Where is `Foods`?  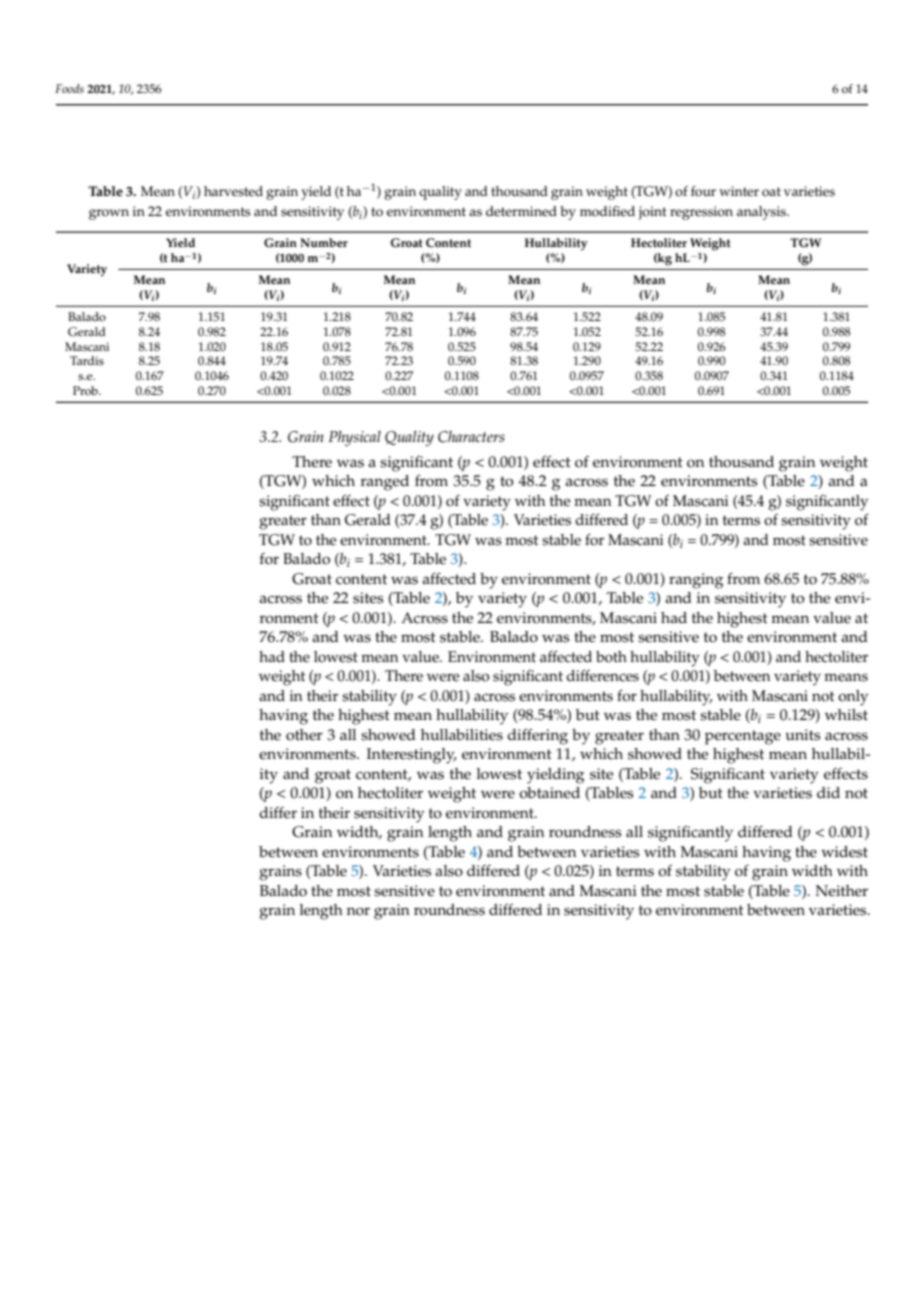
Foods is located at coordinates (69, 88).
